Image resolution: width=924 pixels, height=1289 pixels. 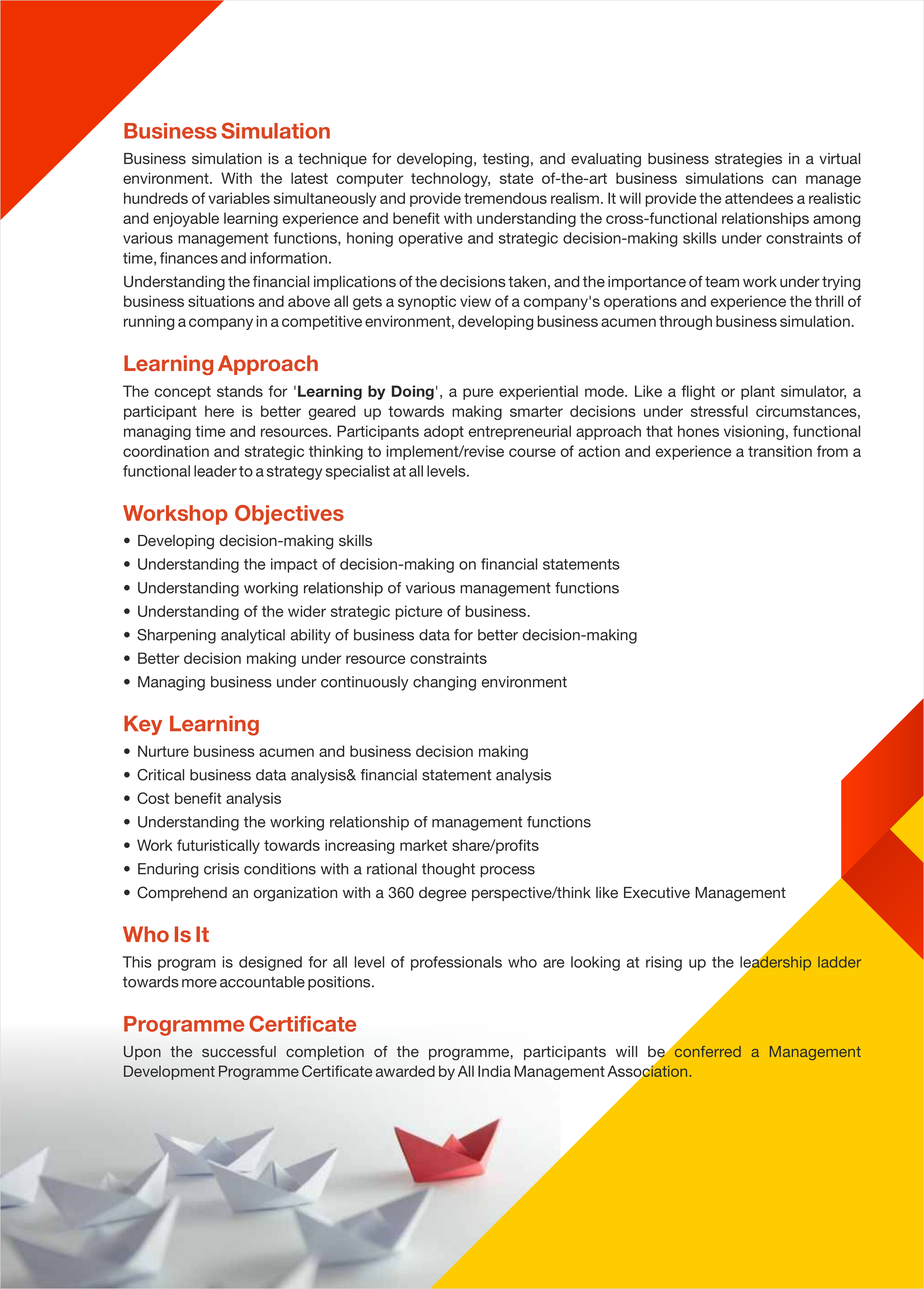 What do you see at coordinates (505, 198) in the document?
I see `tremendous` at bounding box center [505, 198].
